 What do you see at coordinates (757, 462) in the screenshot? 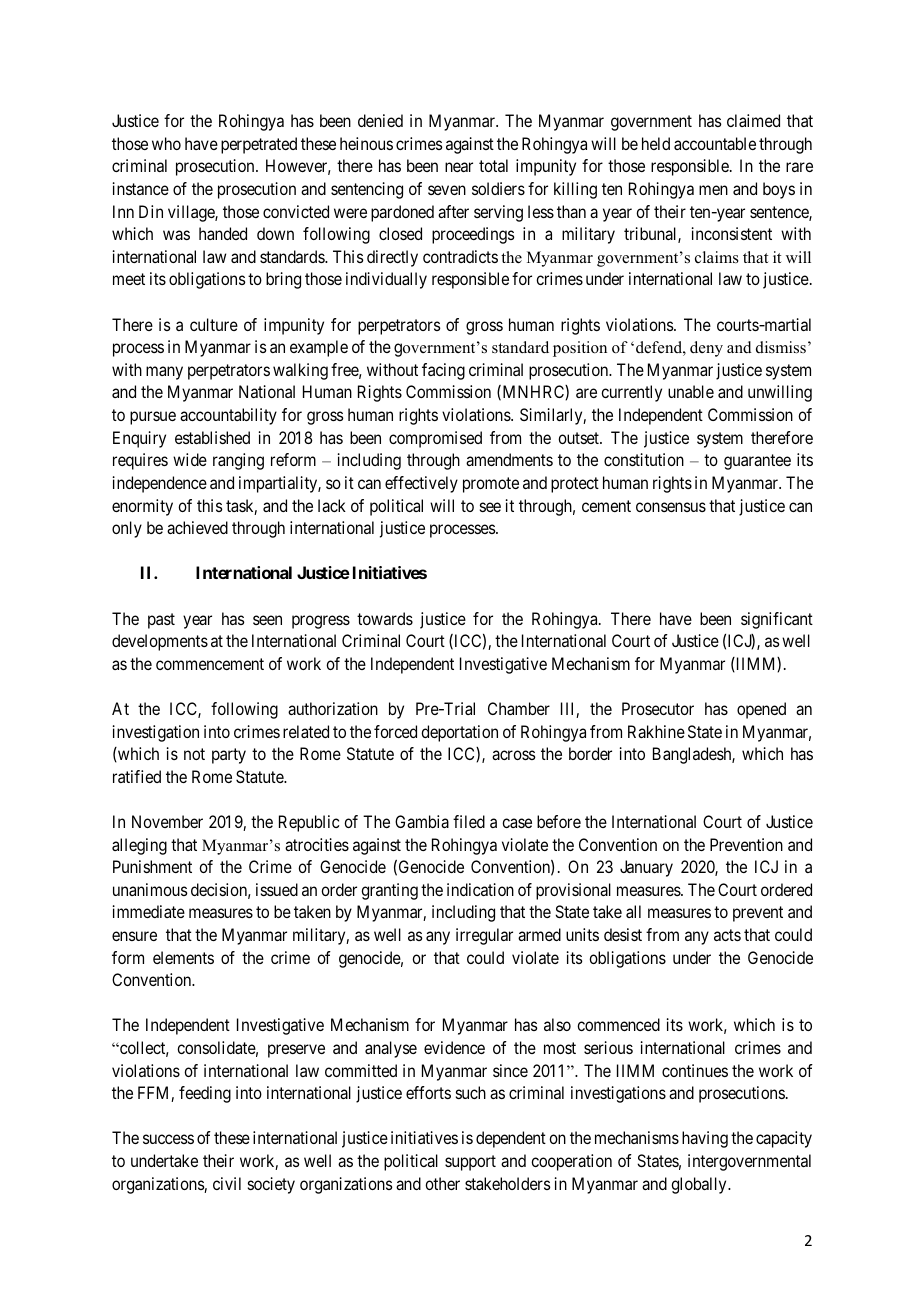
I see `guarantee` at bounding box center [757, 462].
